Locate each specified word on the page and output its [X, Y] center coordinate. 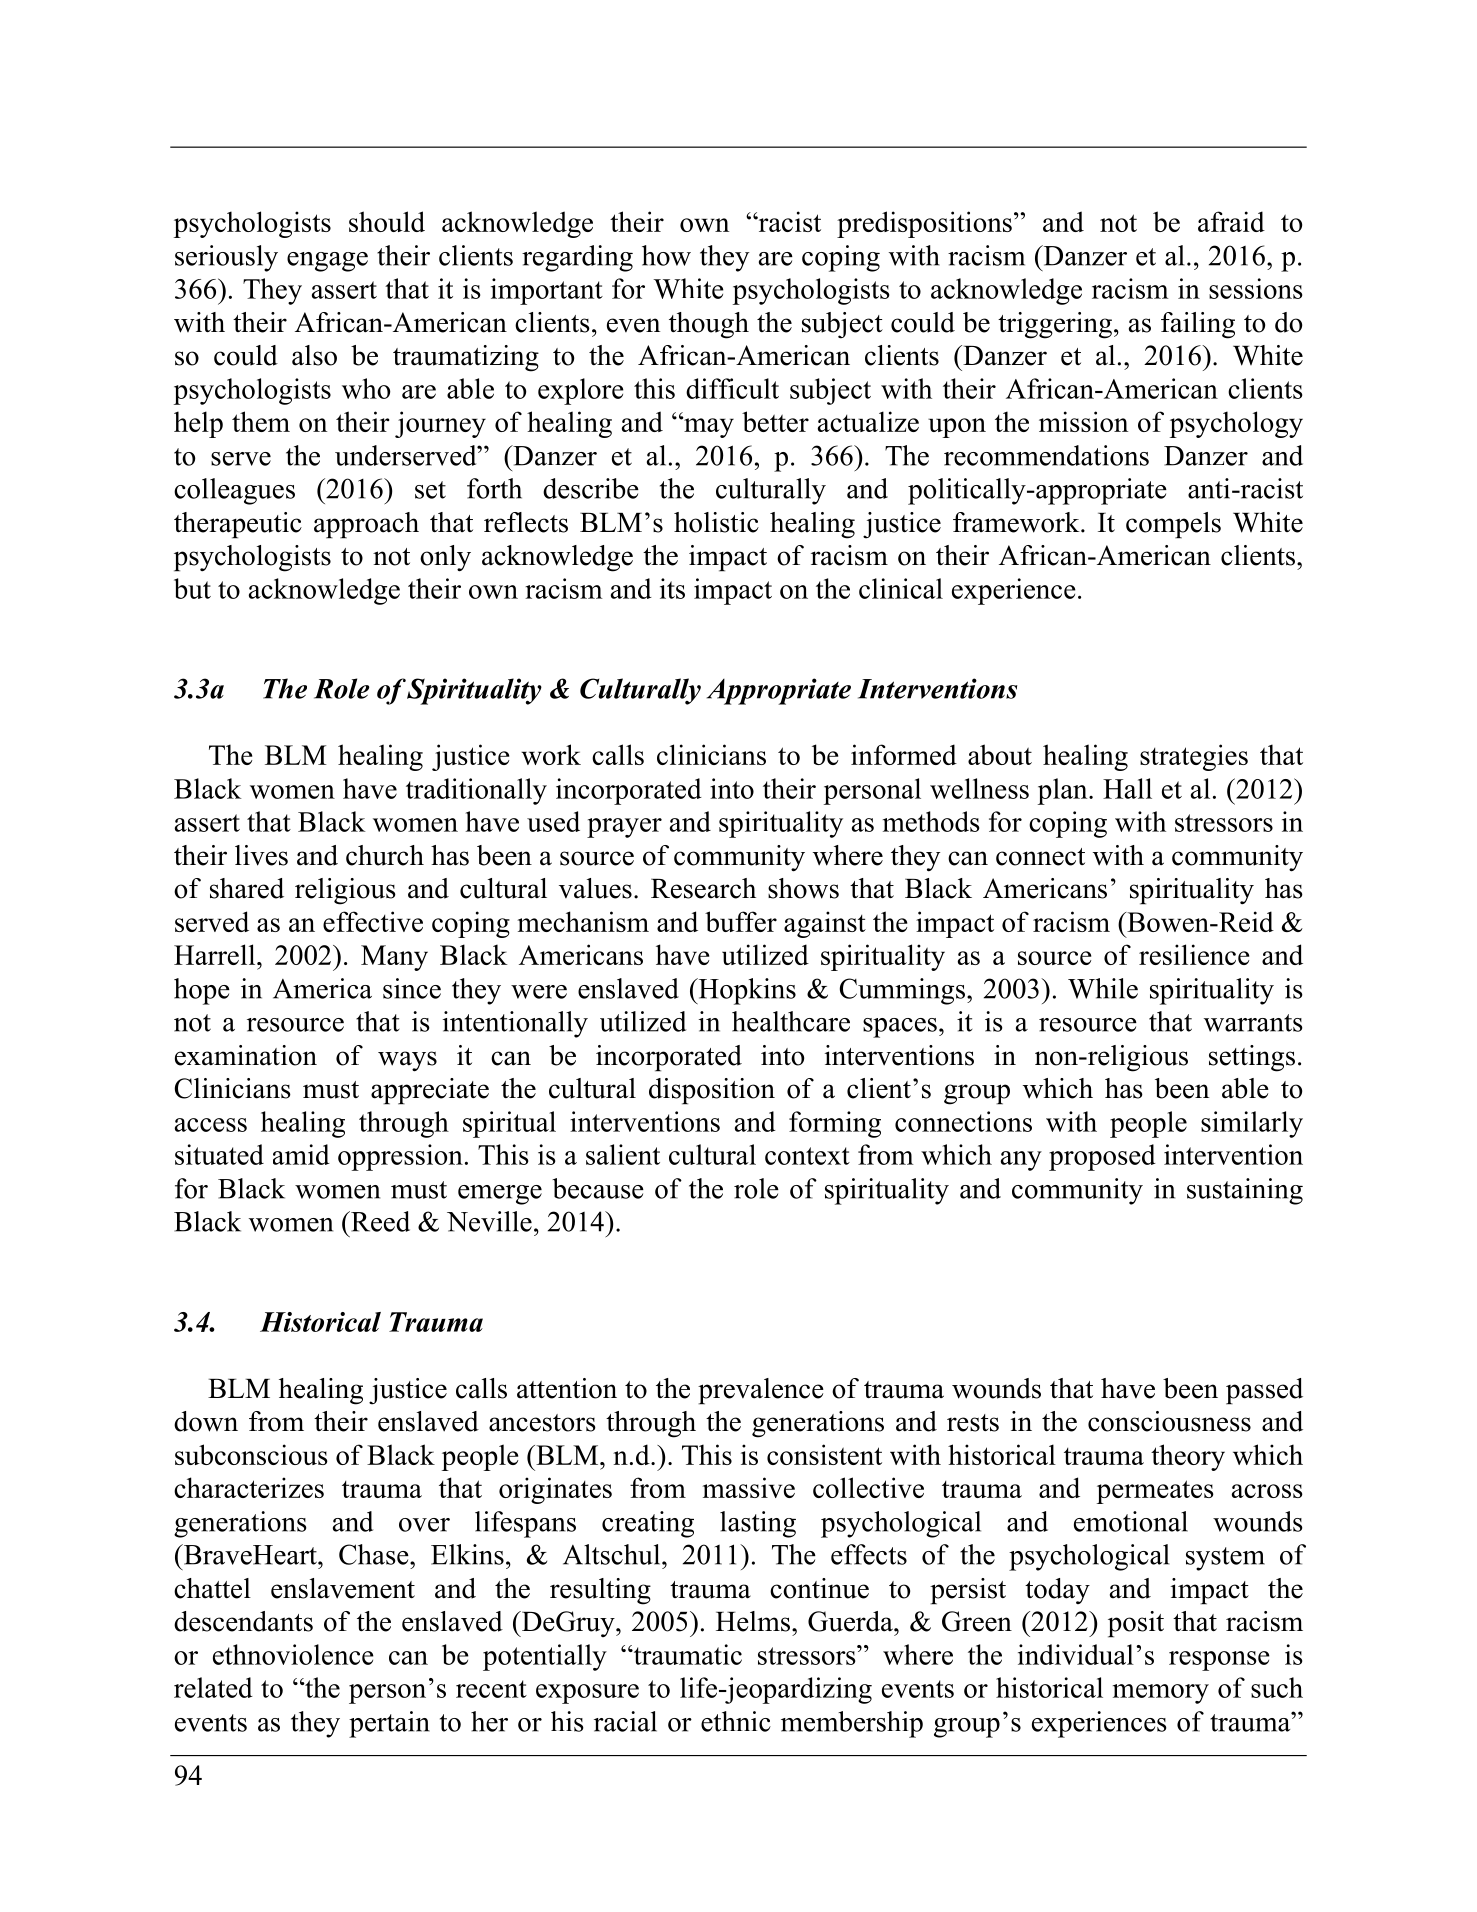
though [709, 325]
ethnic [736, 1721]
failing [1198, 325]
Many [394, 958]
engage [327, 262]
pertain [389, 1724]
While [1103, 988]
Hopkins [746, 991]
